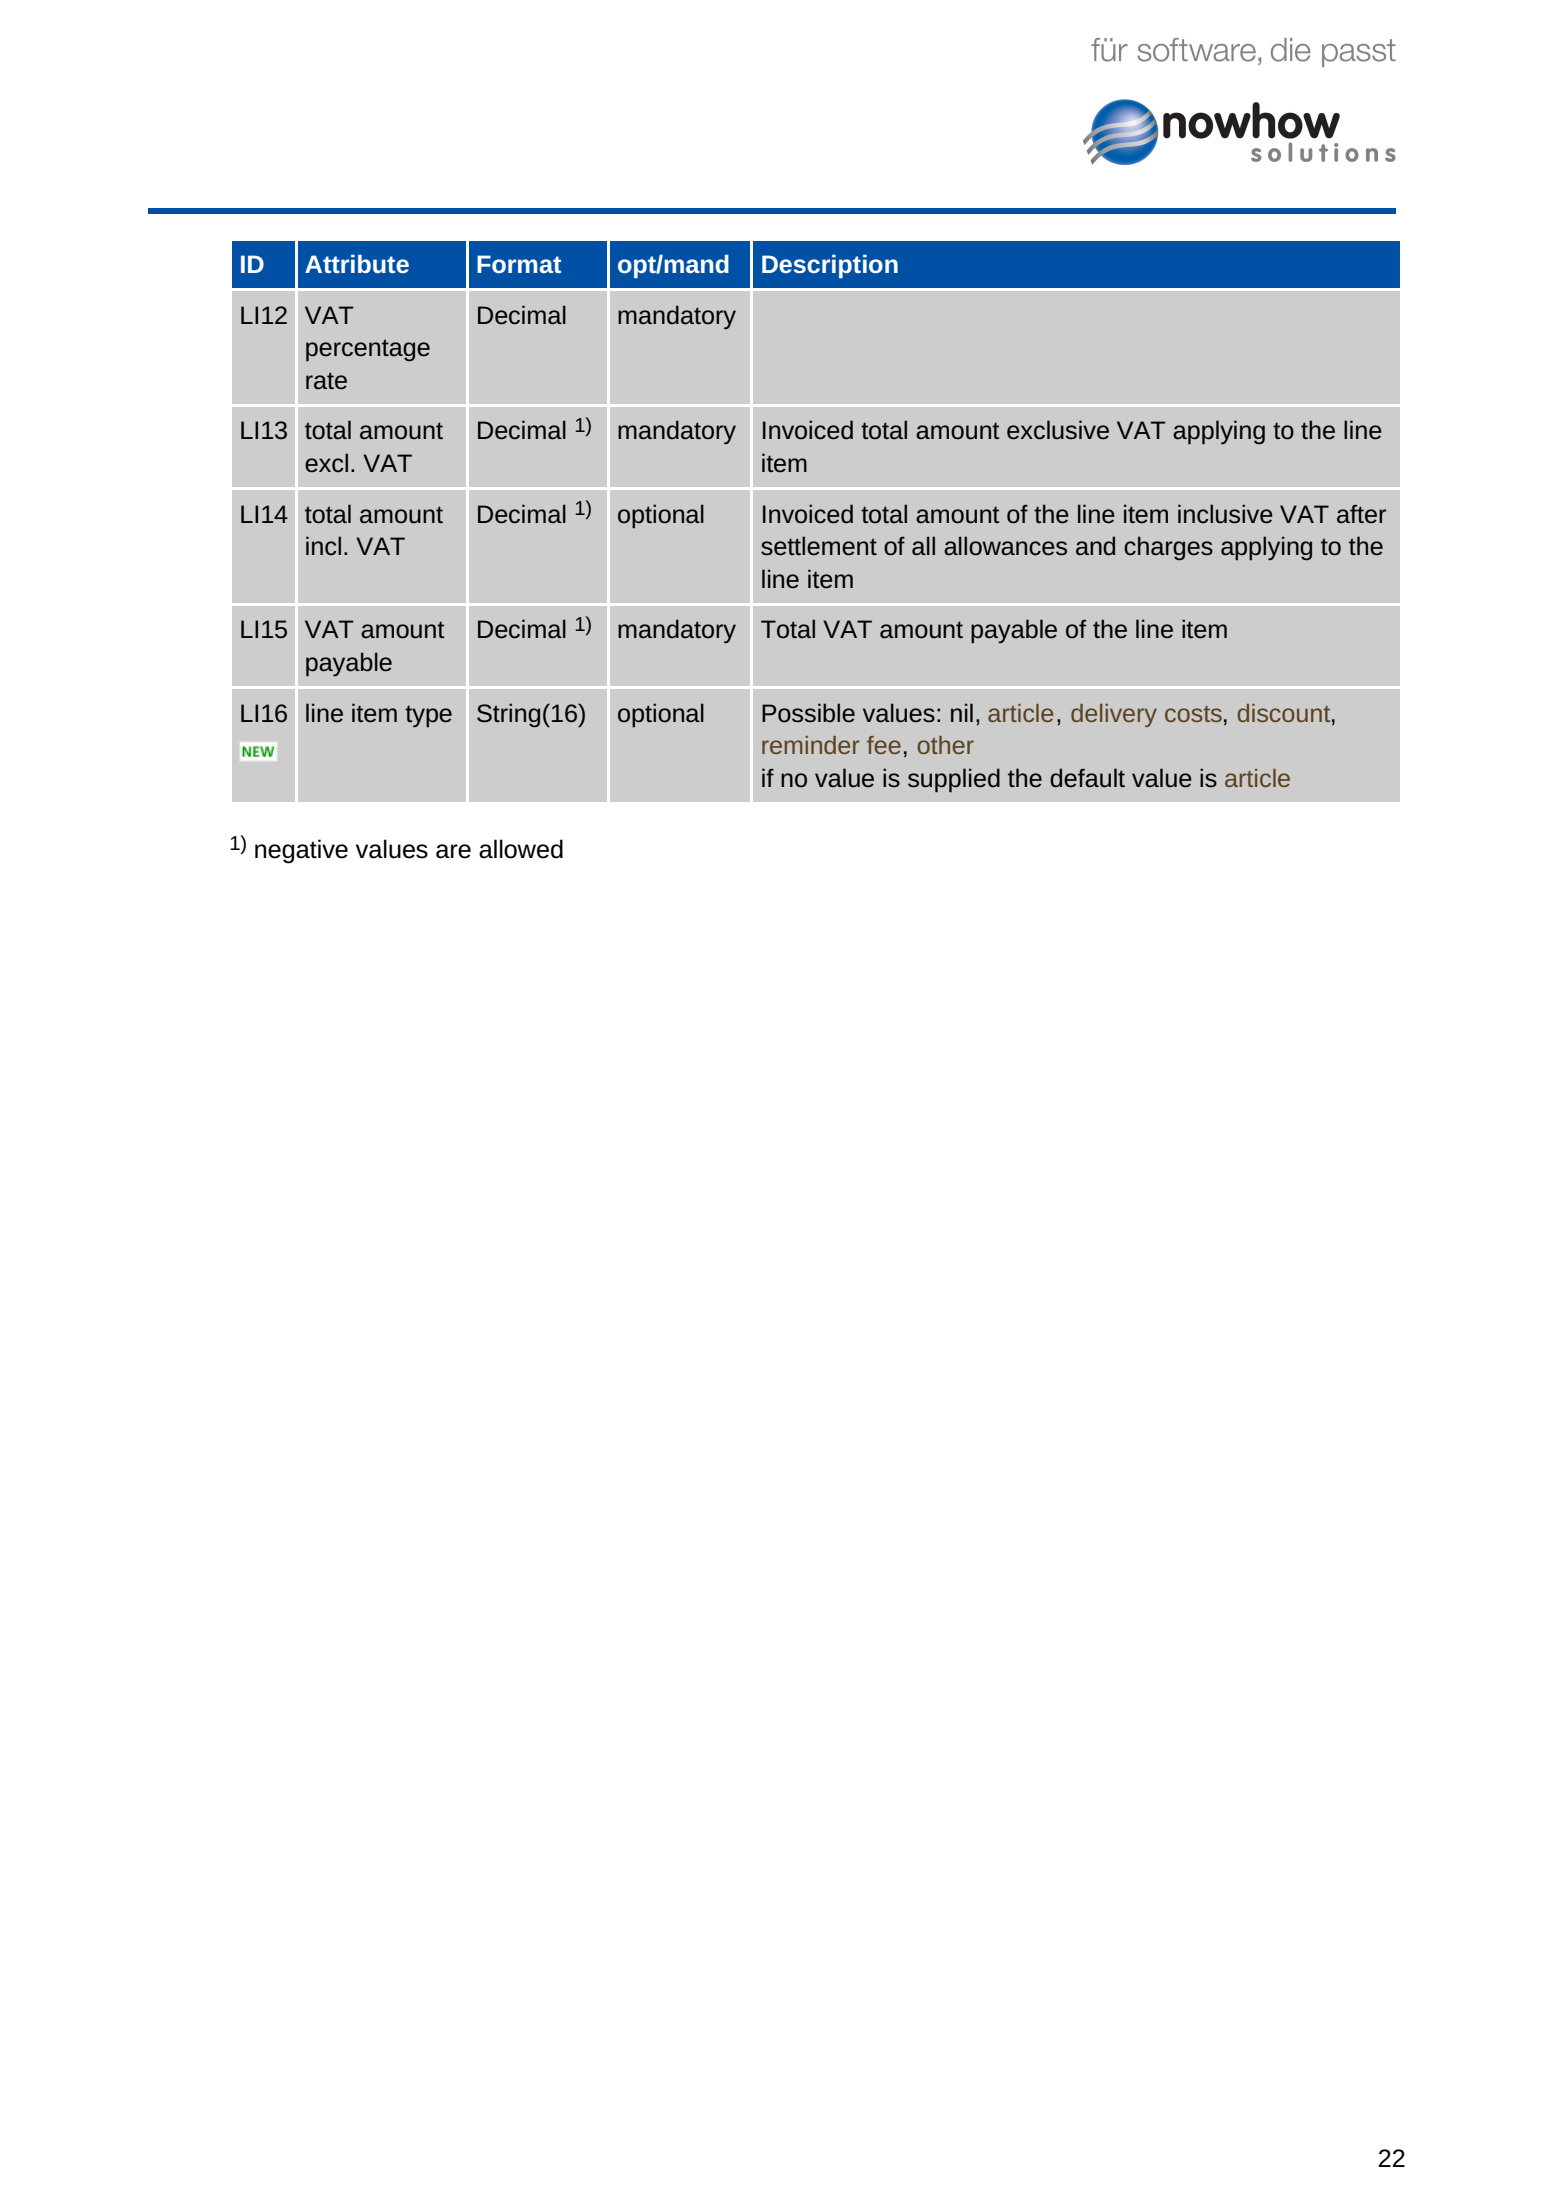 Image resolution: width=1561 pixels, height=2209 pixels. What do you see at coordinates (368, 350) in the screenshot?
I see `percentage` at bounding box center [368, 350].
